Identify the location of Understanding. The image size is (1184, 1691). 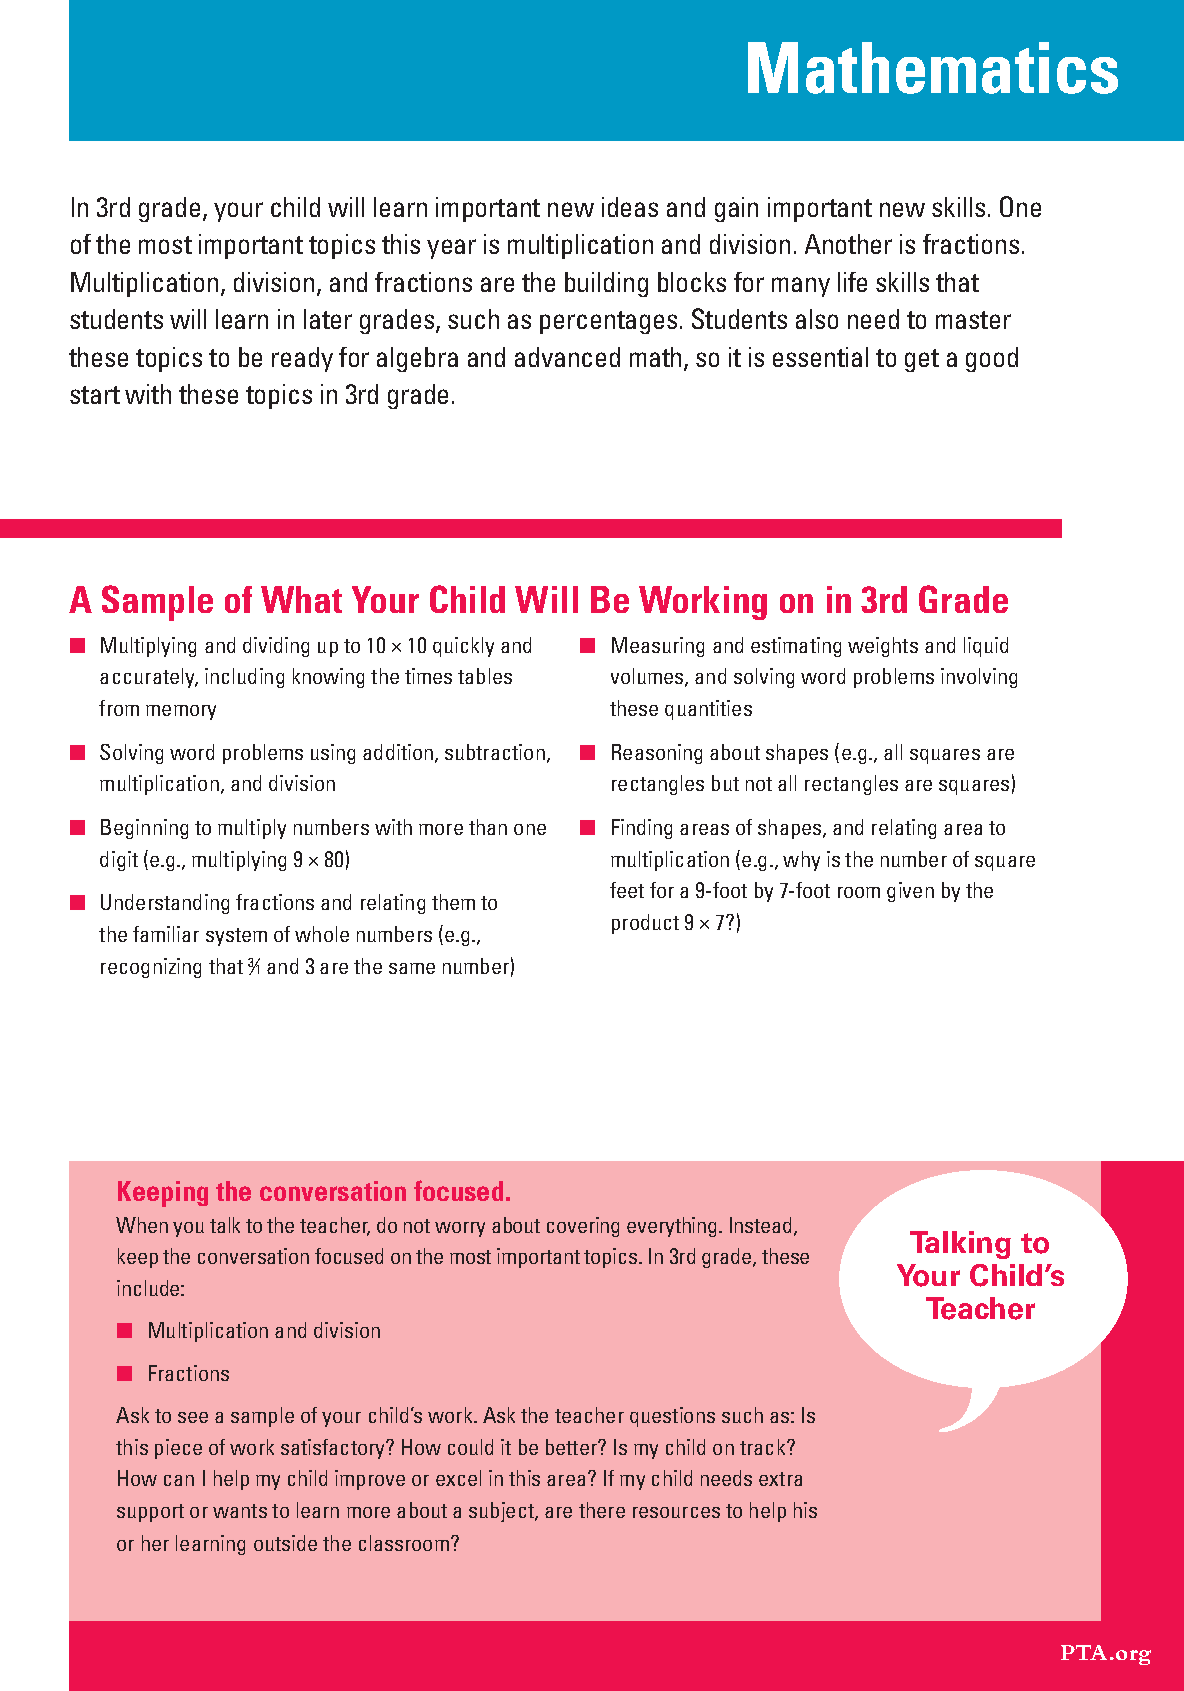
(165, 904).
